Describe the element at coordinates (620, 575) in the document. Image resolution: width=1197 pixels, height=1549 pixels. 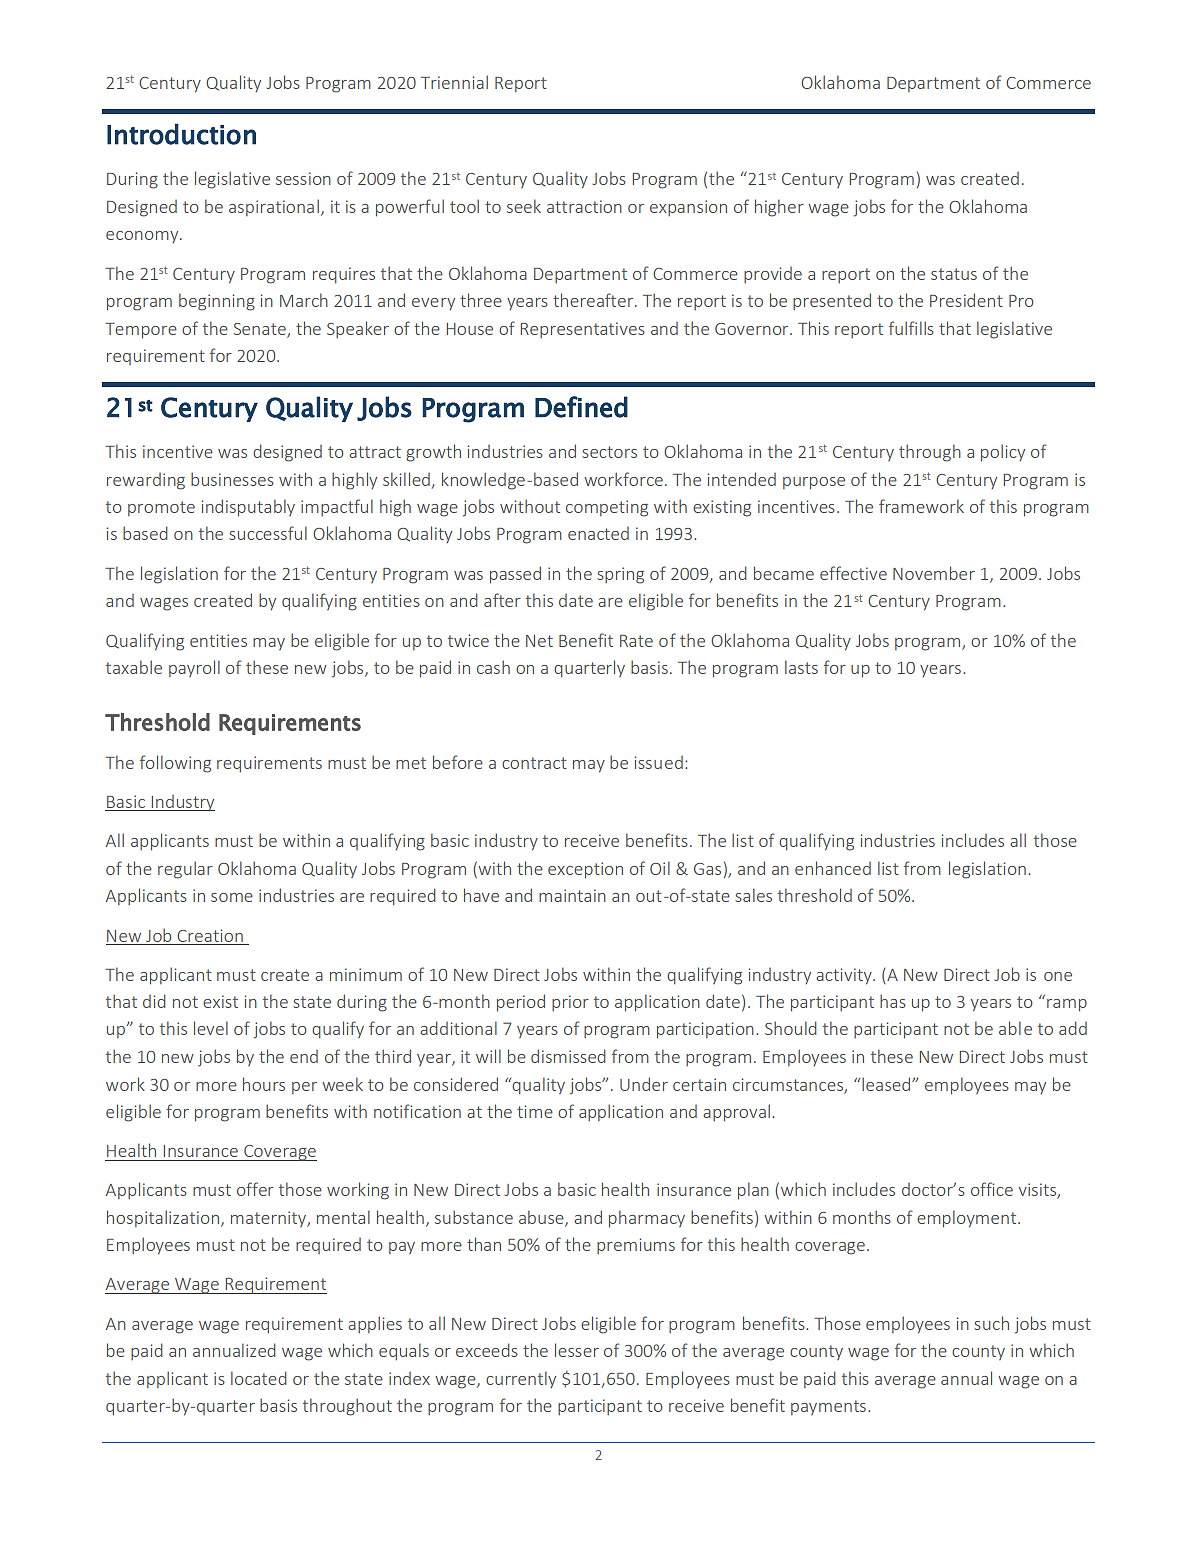
I see `spring` at that location.
